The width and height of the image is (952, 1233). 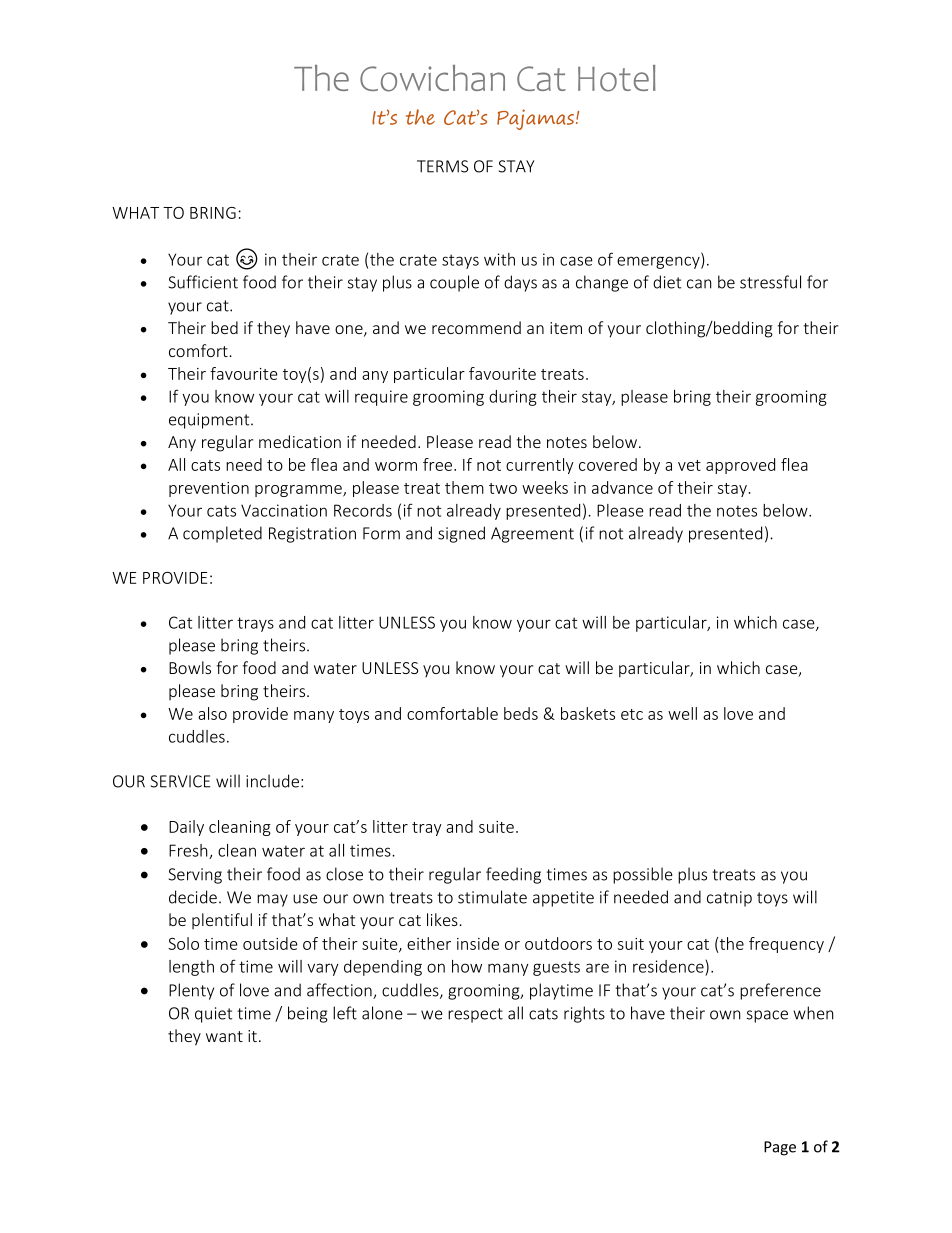 I want to click on Hotel, so click(x=617, y=78).
